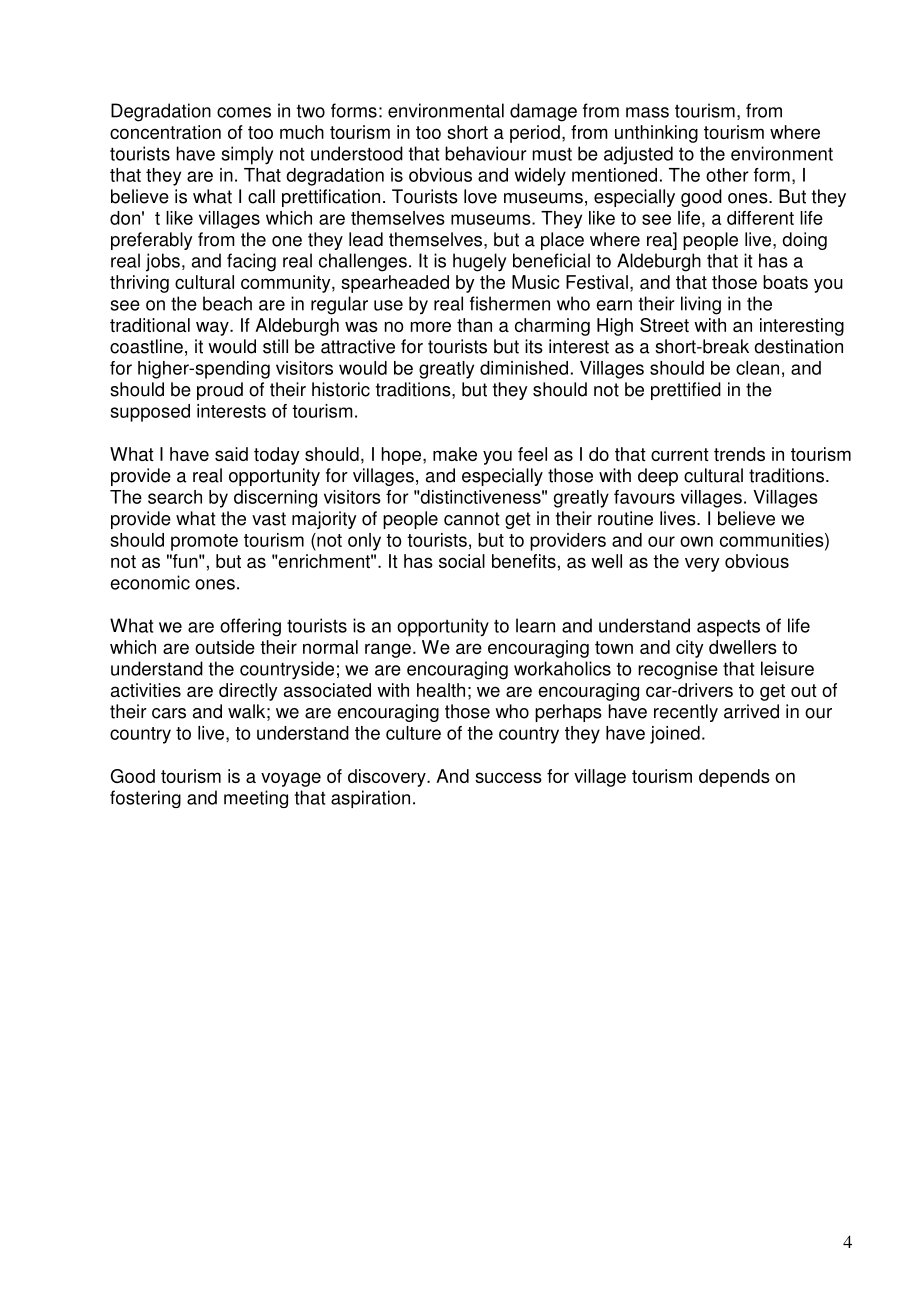 The width and height of the screenshot is (924, 1308). I want to click on aspects, so click(728, 628).
